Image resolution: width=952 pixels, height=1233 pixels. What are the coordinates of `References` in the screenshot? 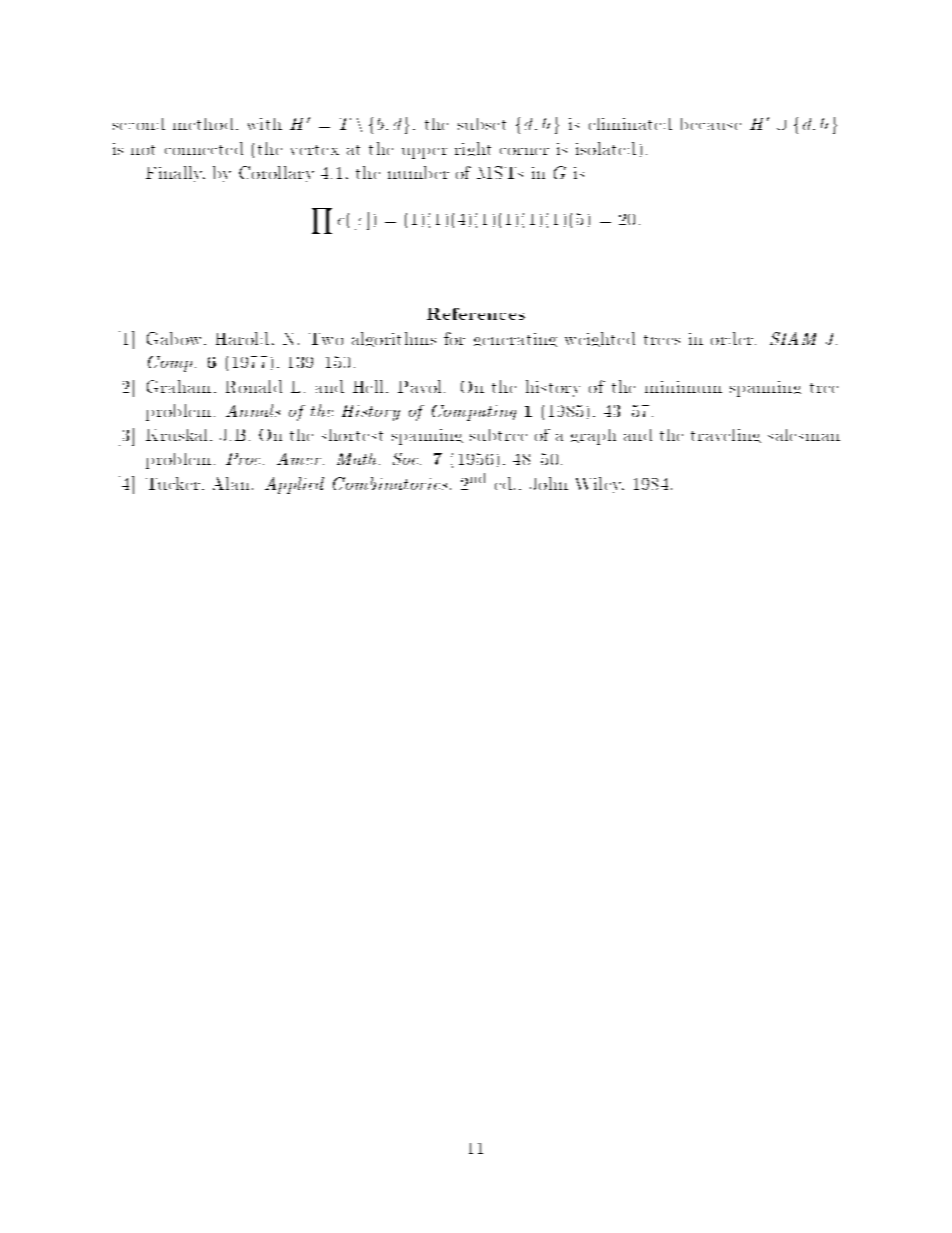 It's located at (476, 314).
